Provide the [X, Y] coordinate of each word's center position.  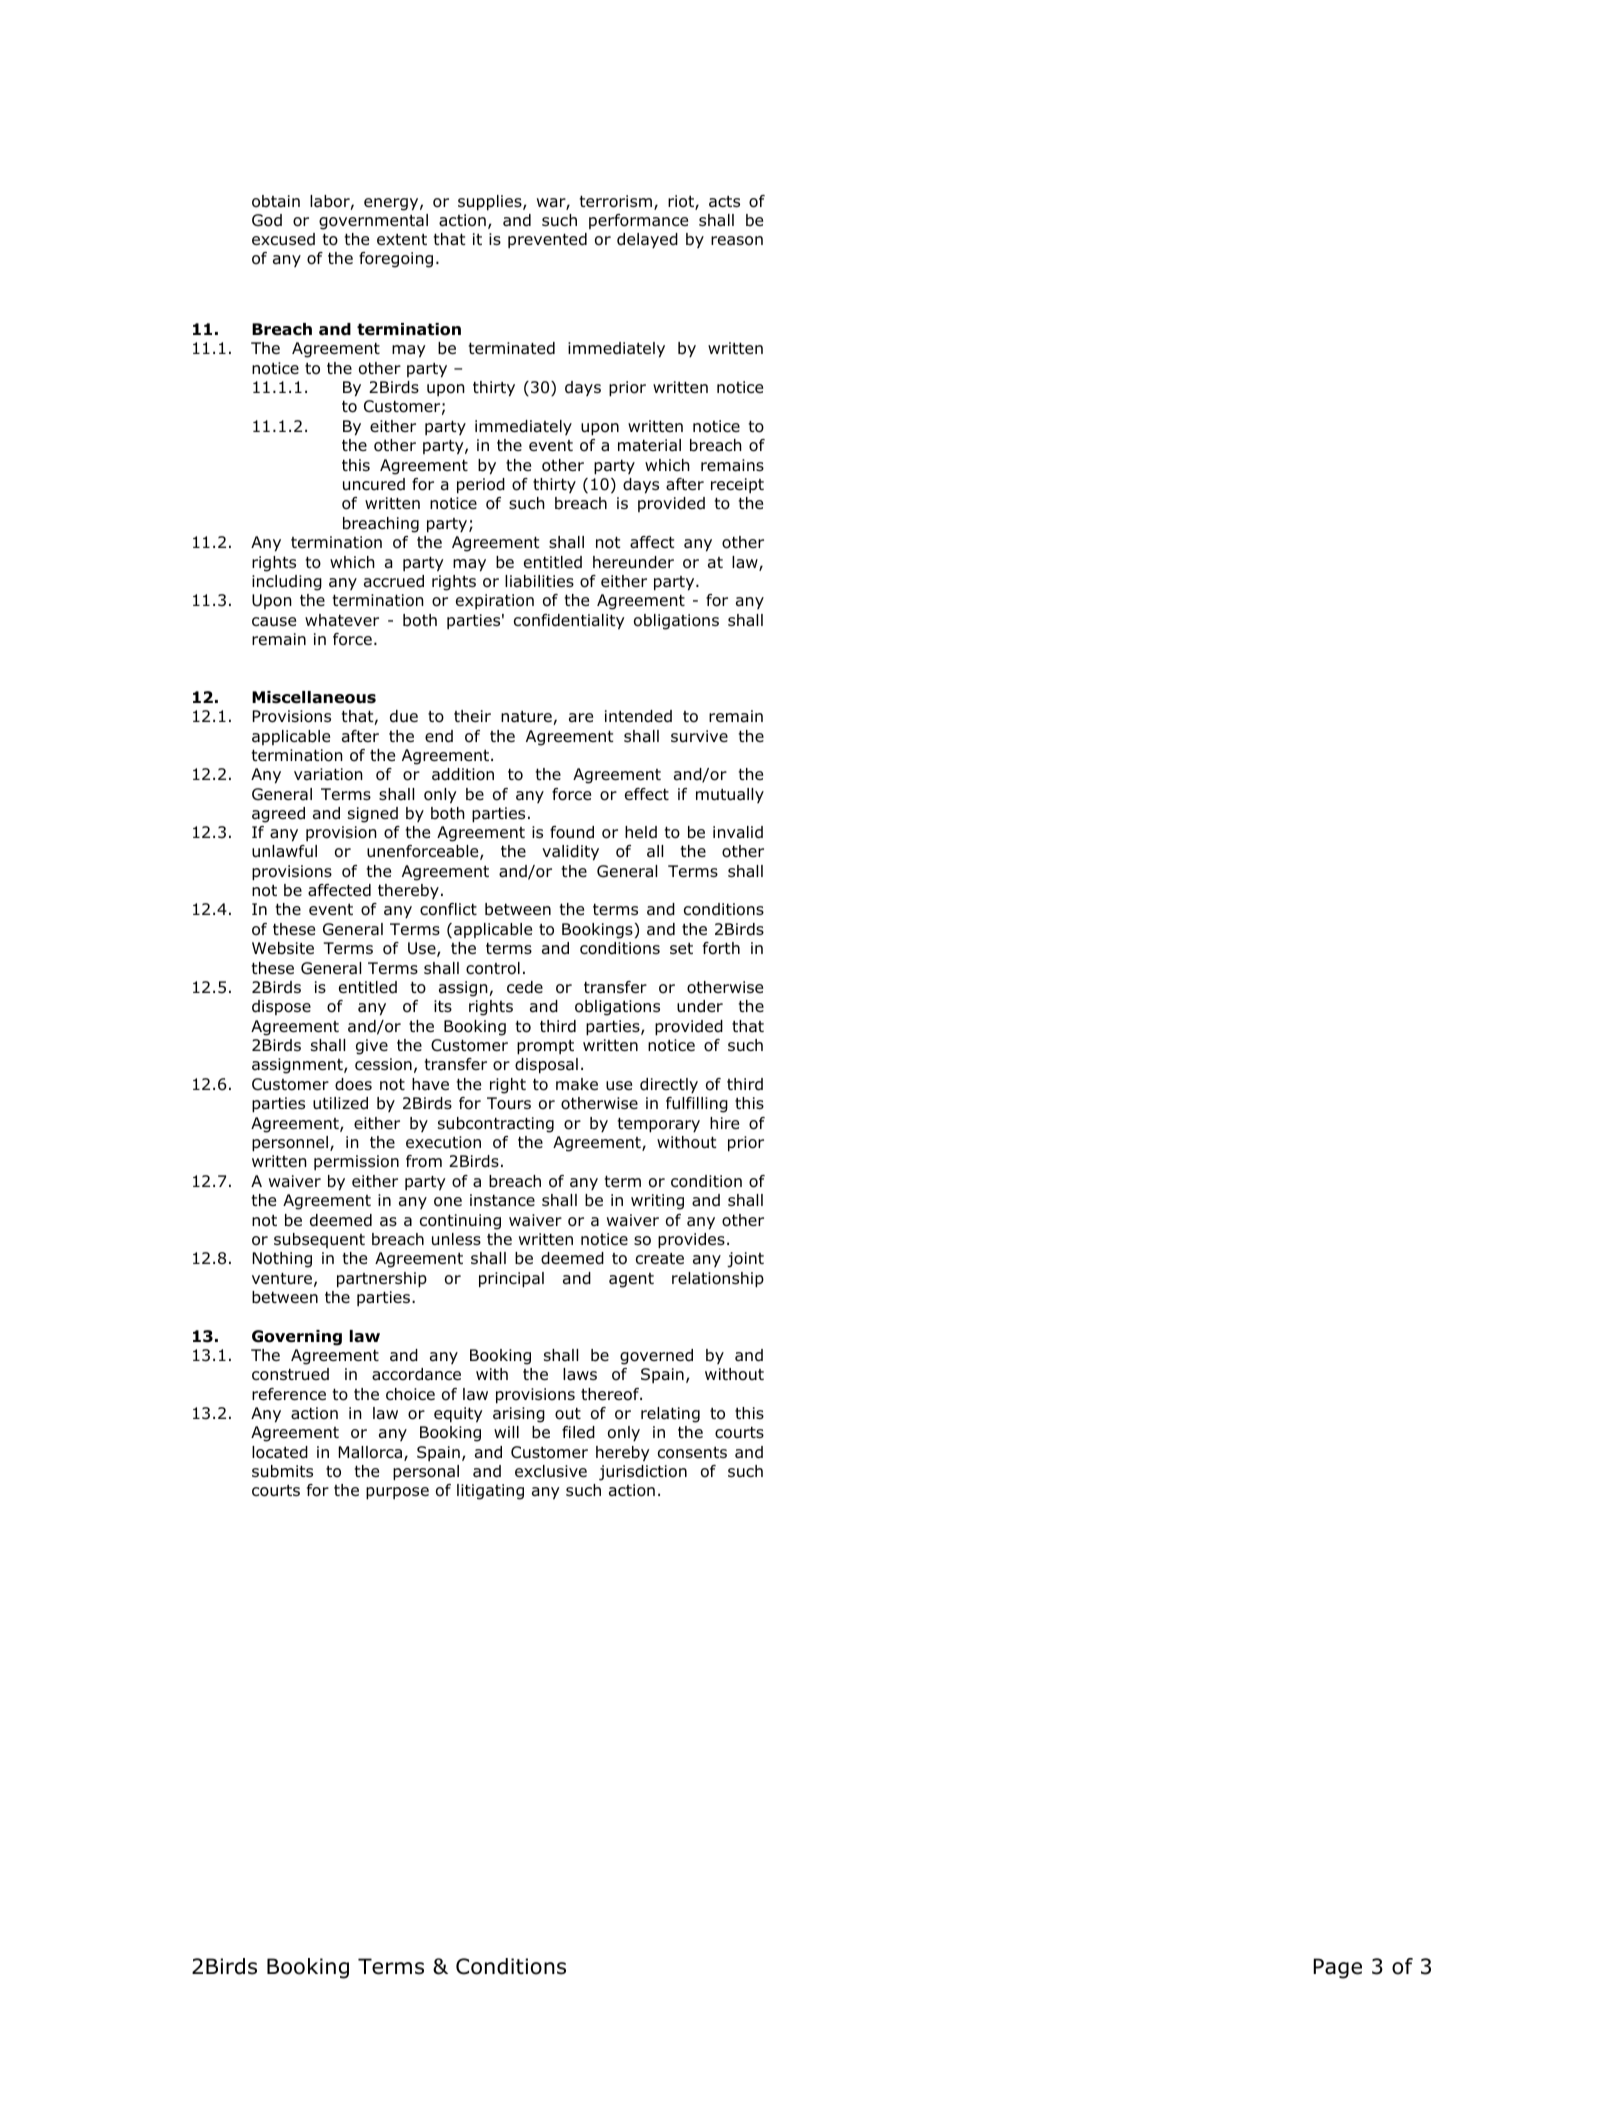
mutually [730, 795]
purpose [397, 1493]
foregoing [396, 260]
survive [699, 736]
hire [724, 1123]
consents [692, 1453]
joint [745, 1260]
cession [383, 1064]
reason [737, 241]
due [404, 716]
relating [670, 1415]
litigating [490, 1492]
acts [724, 201]
